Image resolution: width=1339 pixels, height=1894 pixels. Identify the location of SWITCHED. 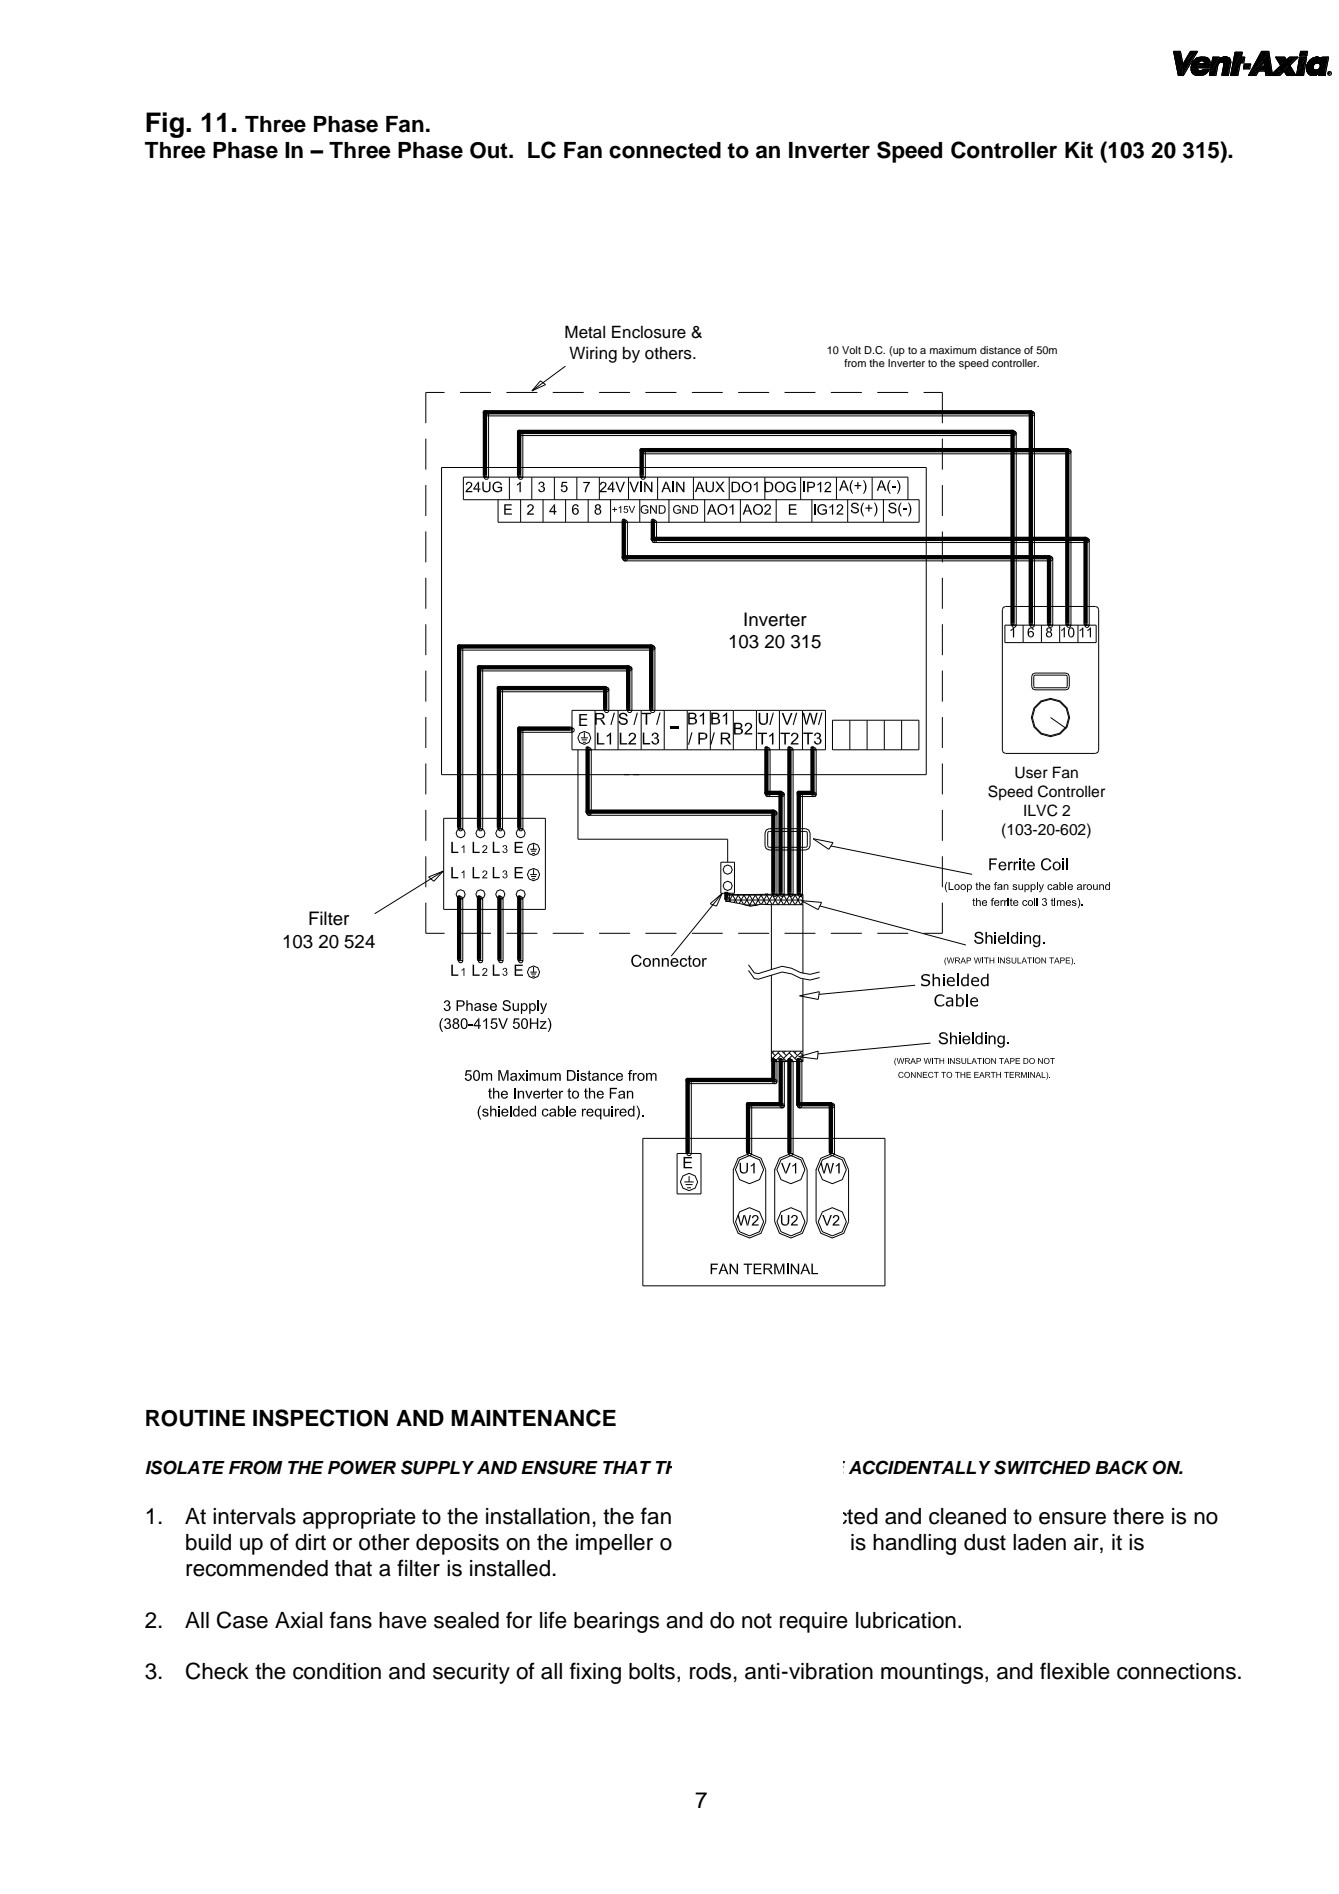
(1042, 1467).
